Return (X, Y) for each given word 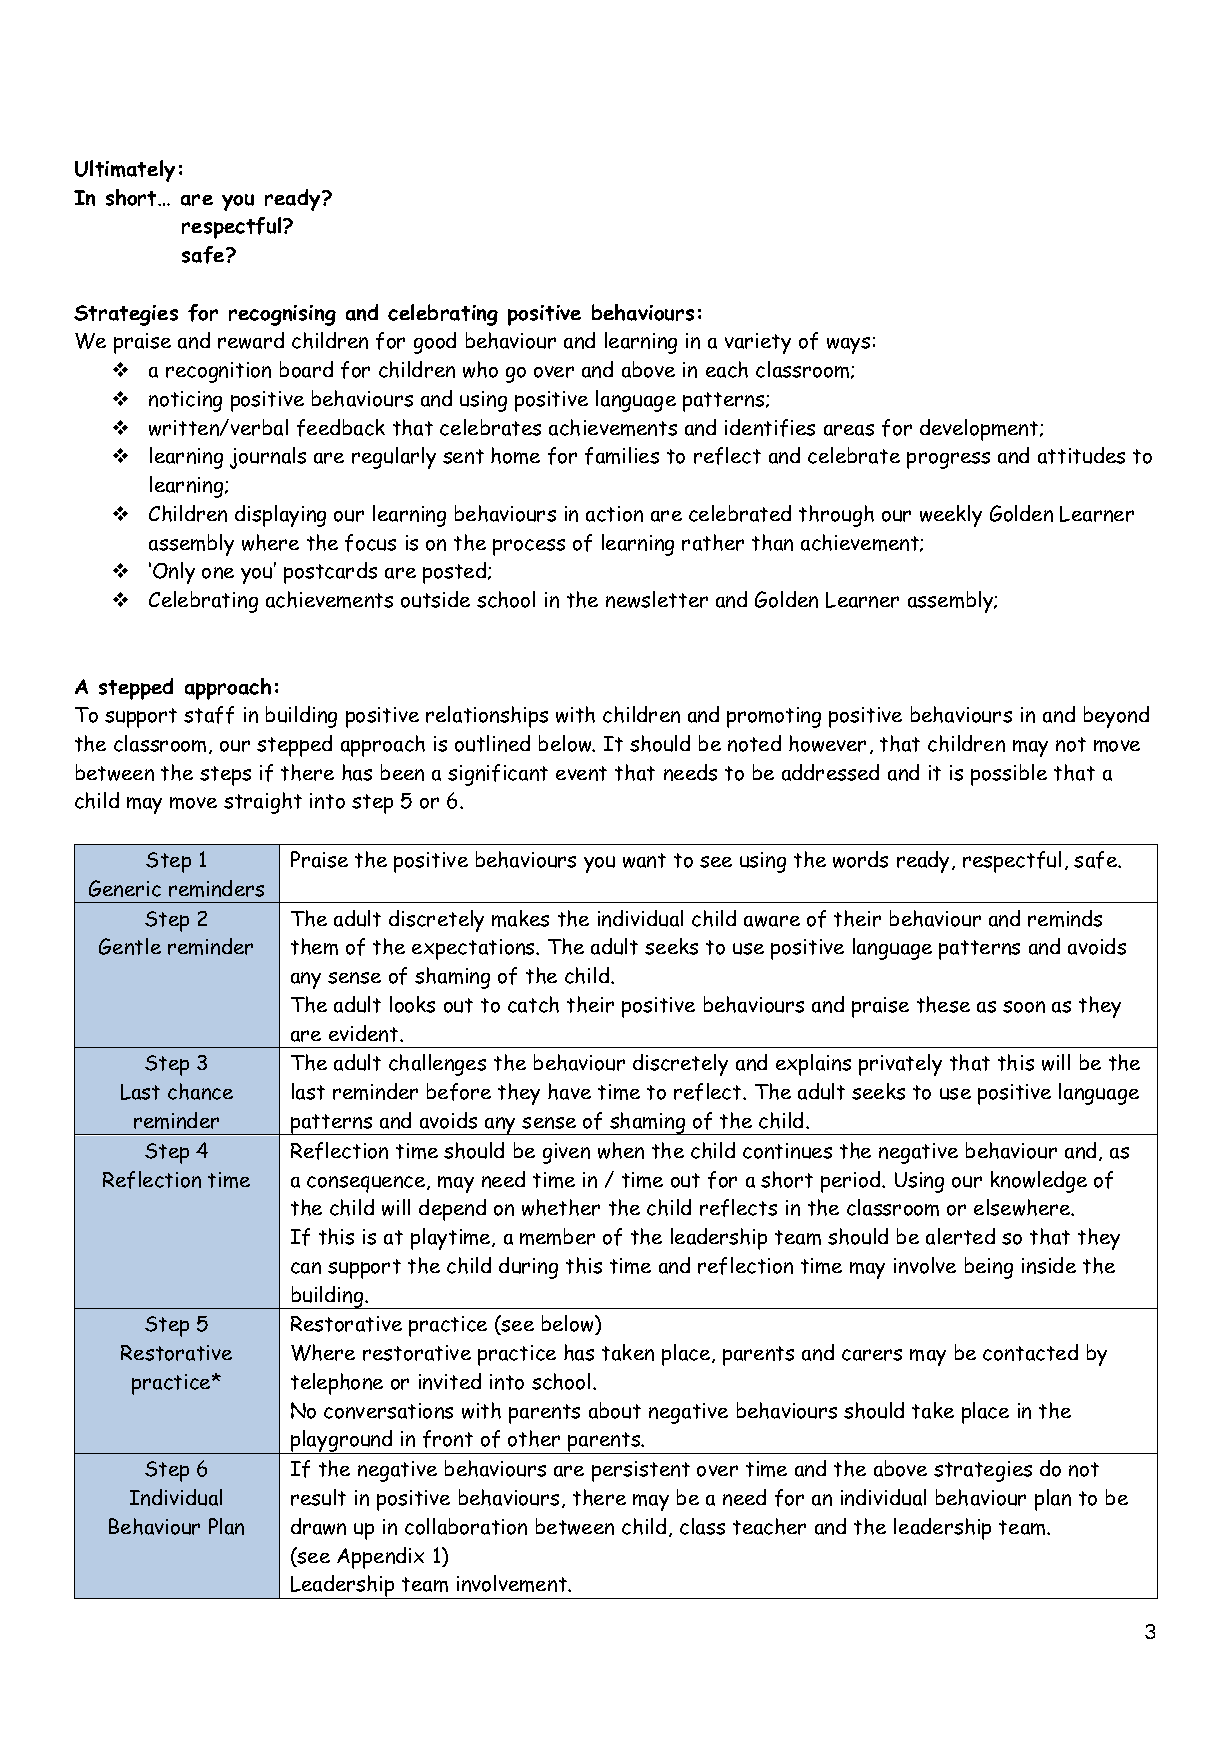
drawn (318, 1526)
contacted (1030, 1352)
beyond (1116, 717)
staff (209, 715)
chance (200, 1091)
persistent (641, 1471)
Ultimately (125, 171)
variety (758, 343)
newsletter (657, 599)
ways (848, 345)
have (569, 1091)
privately (900, 1065)
